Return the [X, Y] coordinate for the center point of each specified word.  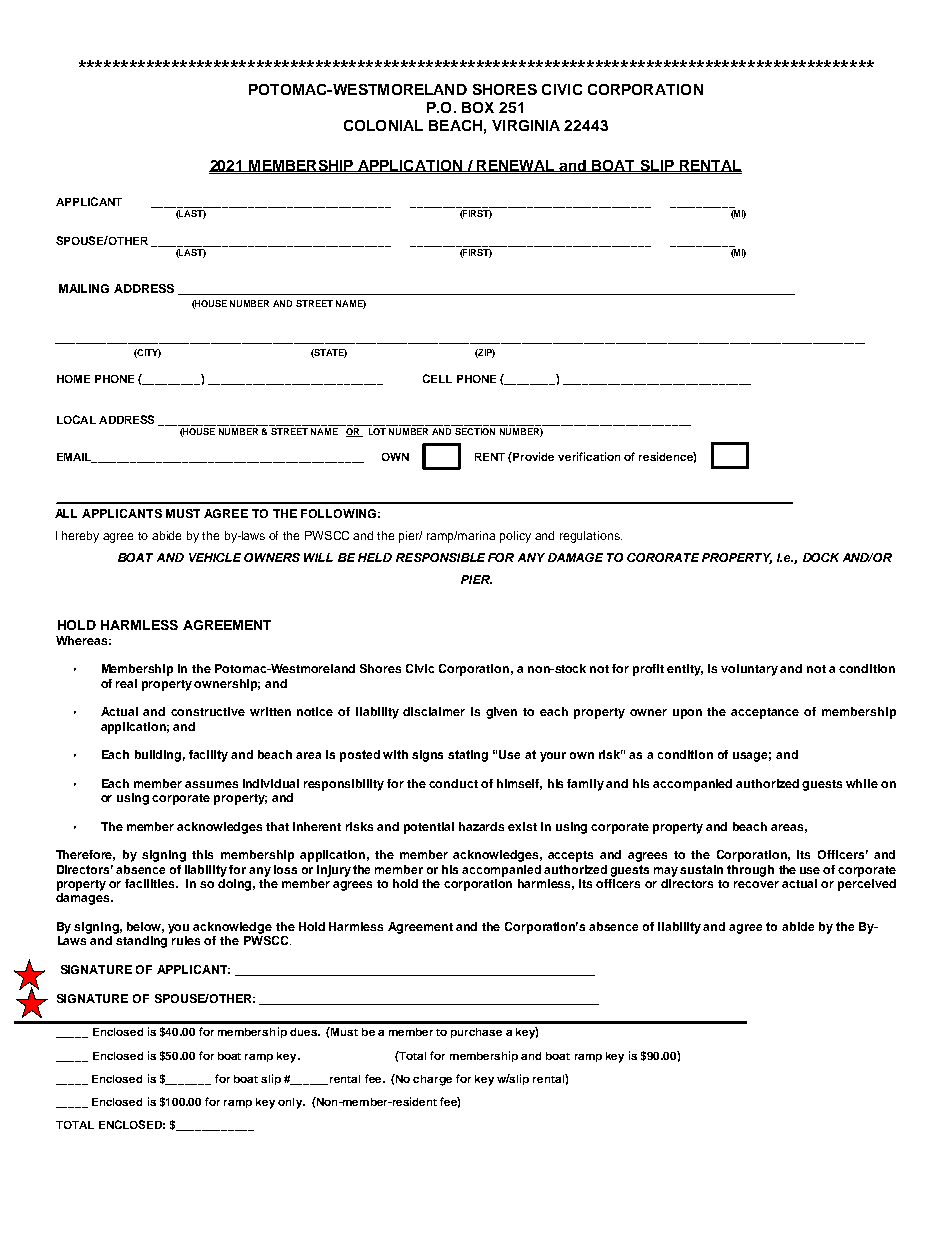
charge [432, 1080]
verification [589, 456]
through [750, 871]
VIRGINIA [526, 125]
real [126, 683]
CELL [437, 378]
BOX [478, 107]
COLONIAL [383, 125]
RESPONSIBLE [440, 557]
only [291, 1103]
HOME [73, 379]
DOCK [821, 557]
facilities [151, 883]
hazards [481, 826]
